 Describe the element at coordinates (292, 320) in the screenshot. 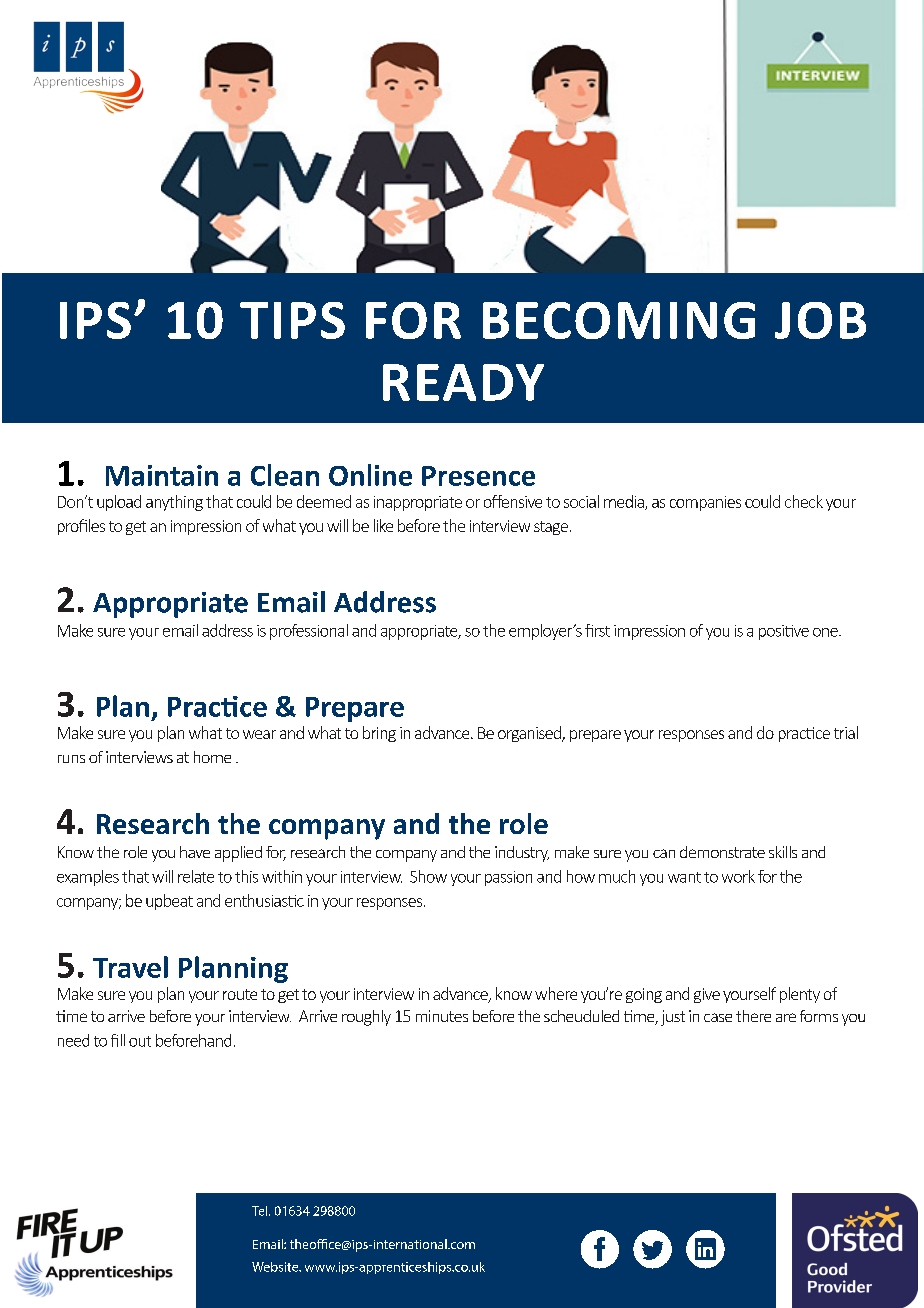

I see `TIPS` at that location.
